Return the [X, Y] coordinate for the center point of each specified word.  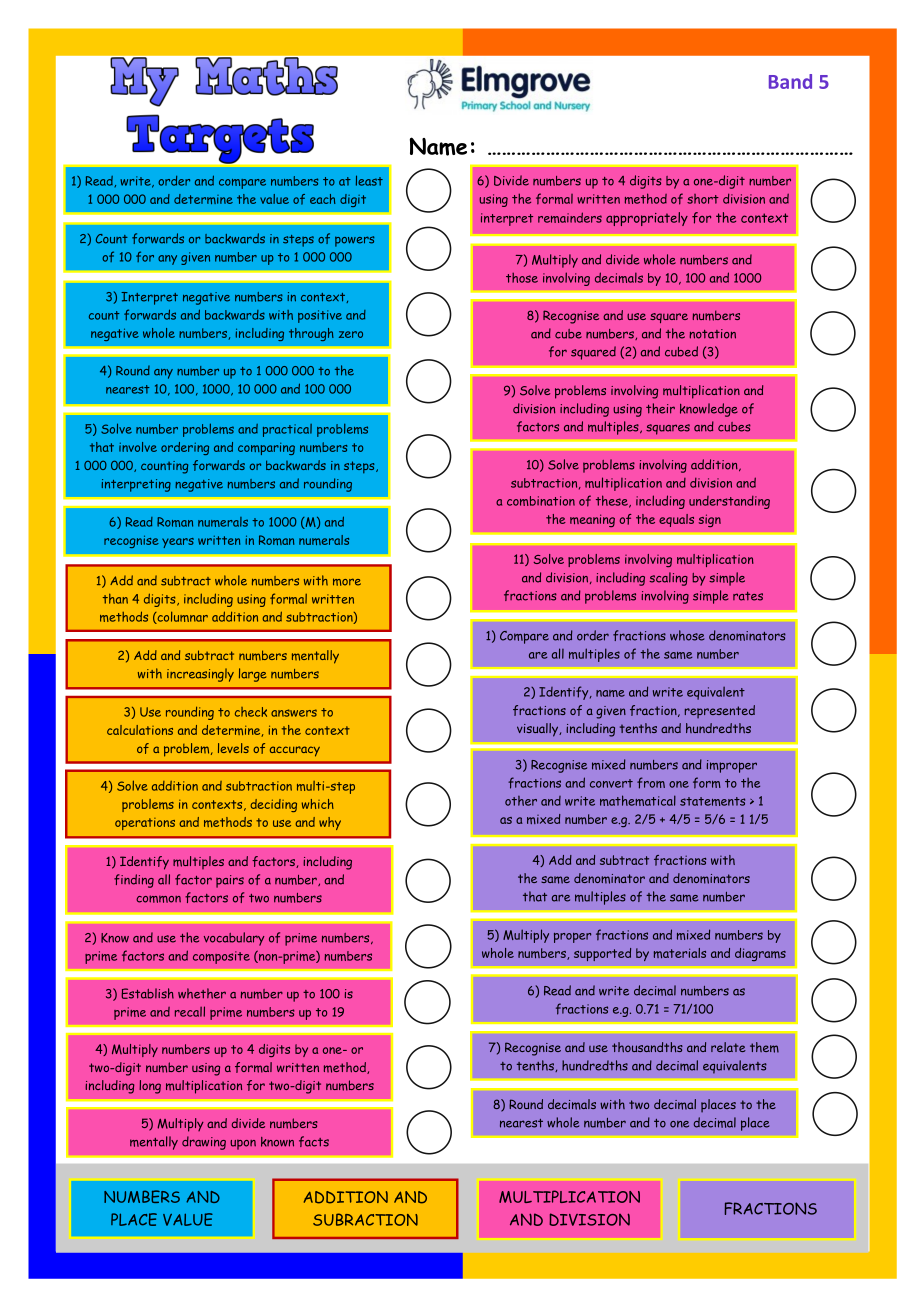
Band [790, 81]
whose [687, 635]
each [323, 199]
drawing [204, 1143]
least [369, 180]
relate [728, 1047]
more [347, 582]
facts [314, 1141]
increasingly [200, 675]
